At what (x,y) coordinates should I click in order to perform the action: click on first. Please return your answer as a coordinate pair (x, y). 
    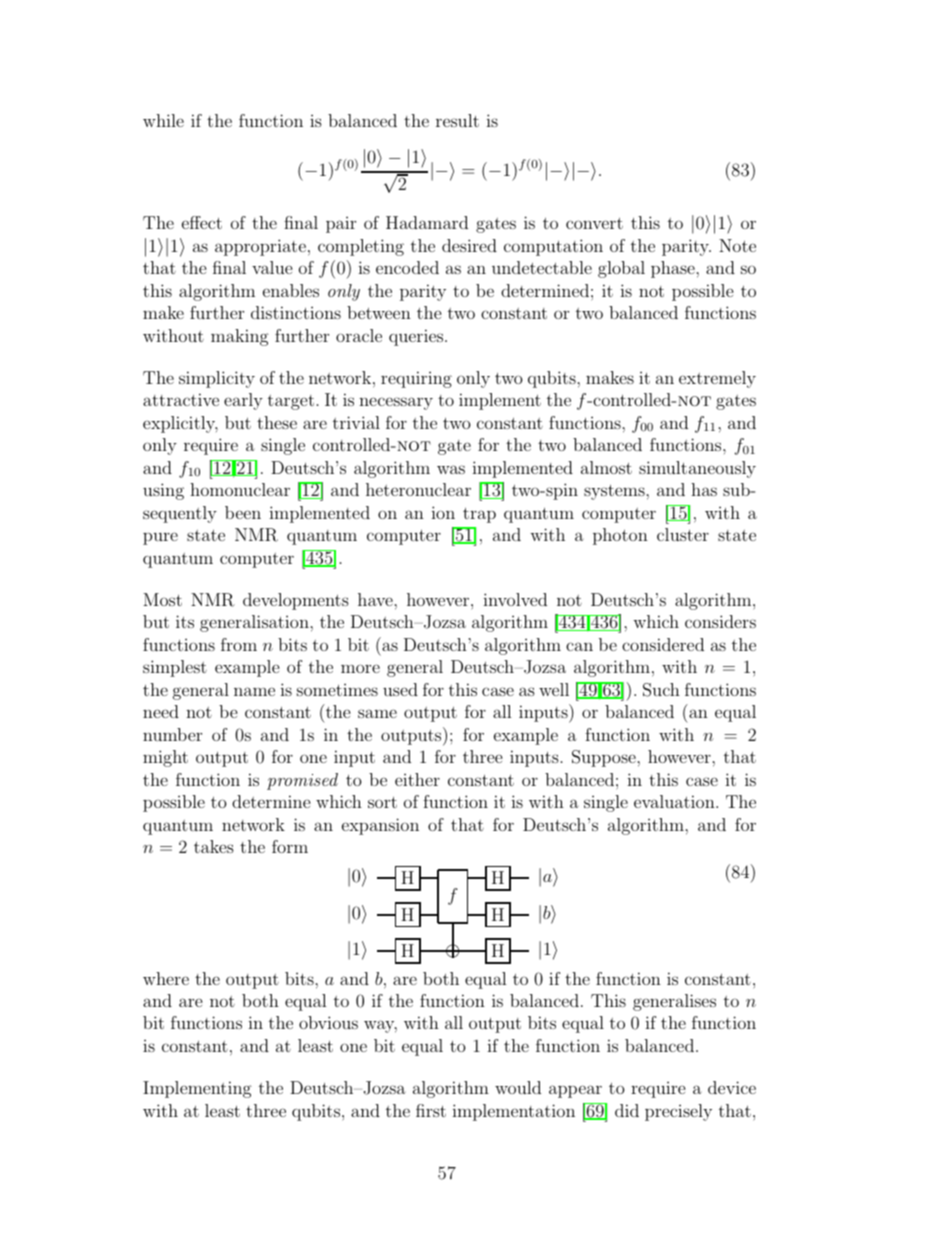
    Looking at the image, I should click on (431, 1110).
